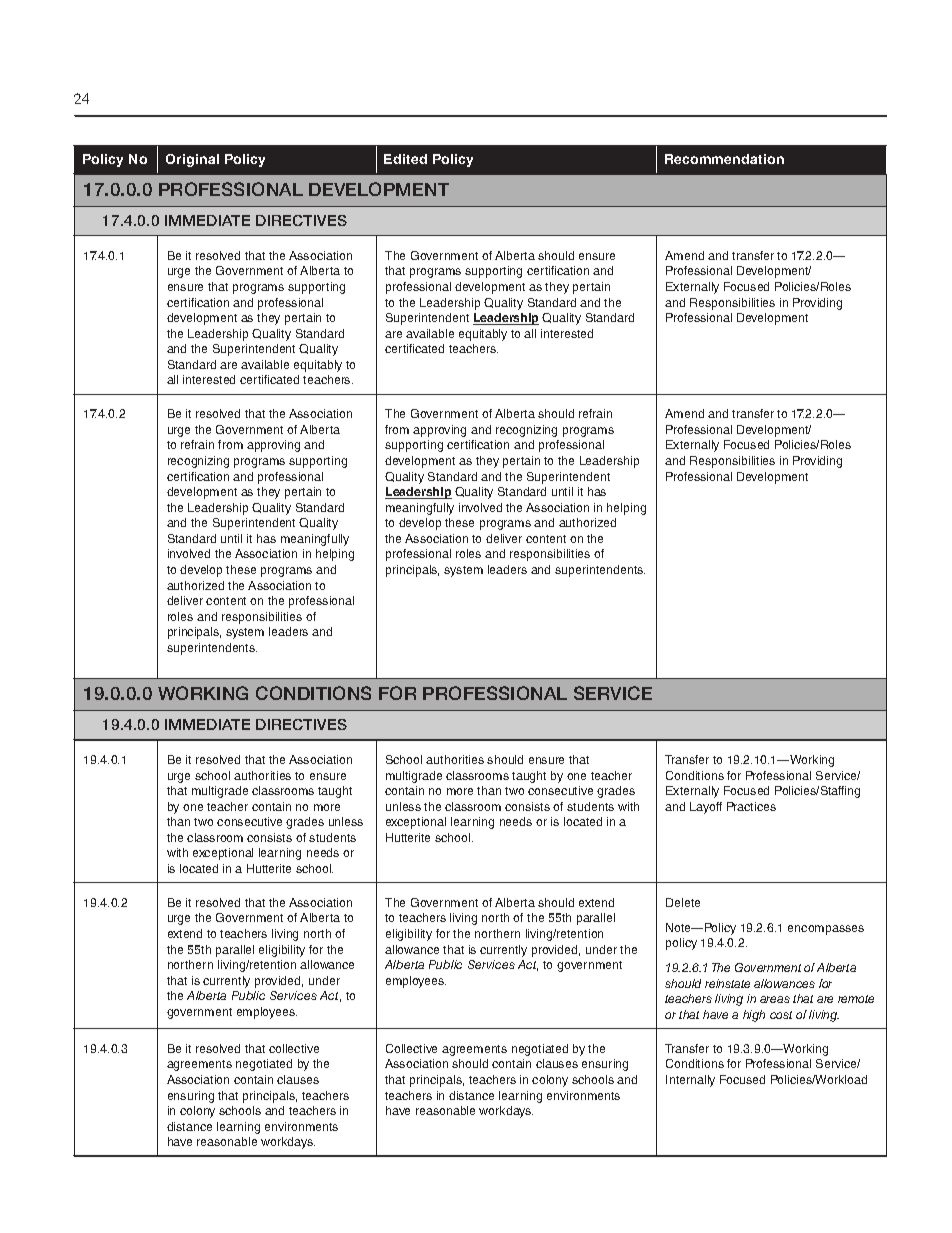 This screenshot has height=1233, width=952. Describe the element at coordinates (690, 1081) in the screenshot. I see `Internally` at that location.
